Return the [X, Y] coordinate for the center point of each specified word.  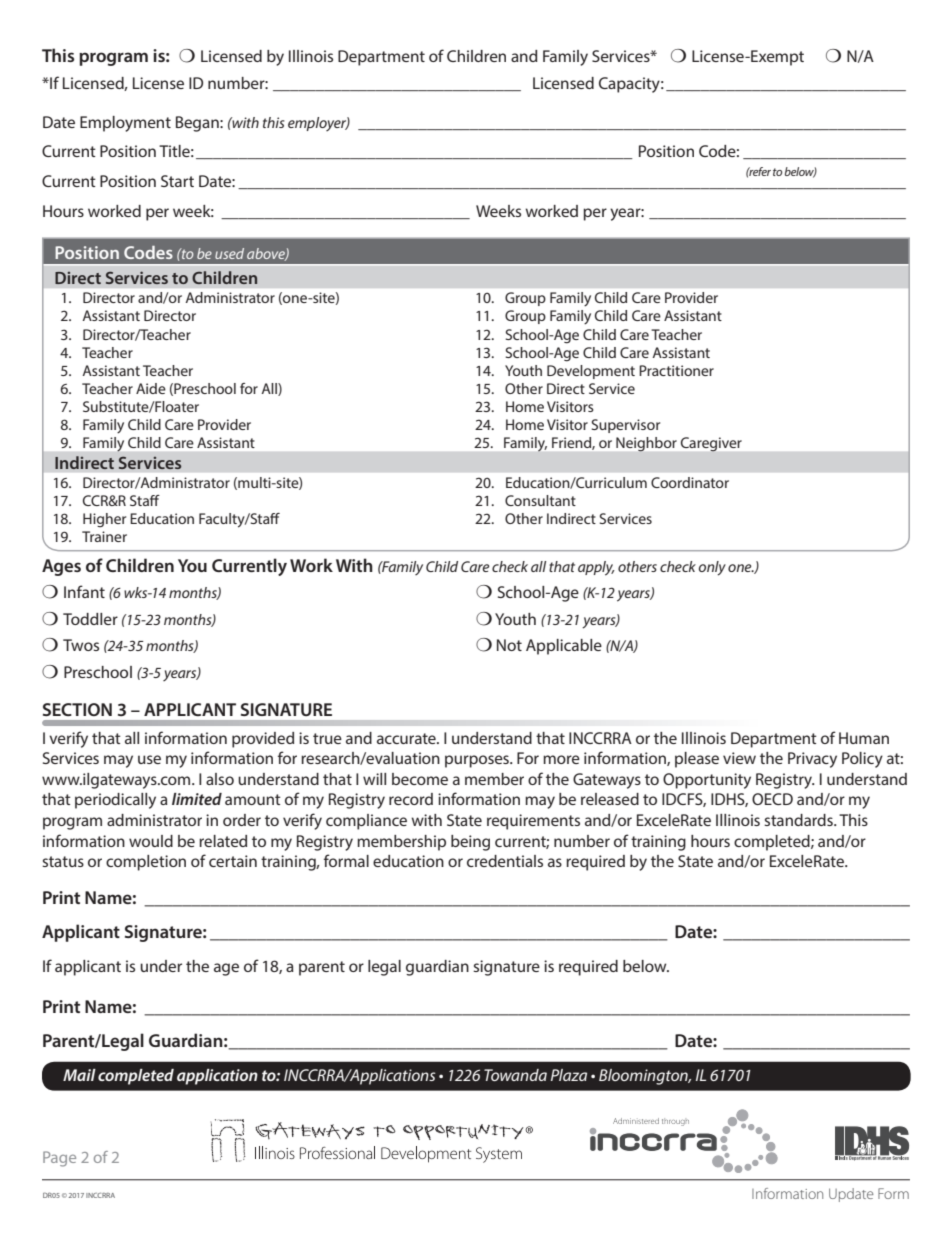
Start [177, 181]
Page [59, 1159]
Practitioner [676, 370]
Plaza [569, 1075]
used [229, 253]
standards [799, 820]
